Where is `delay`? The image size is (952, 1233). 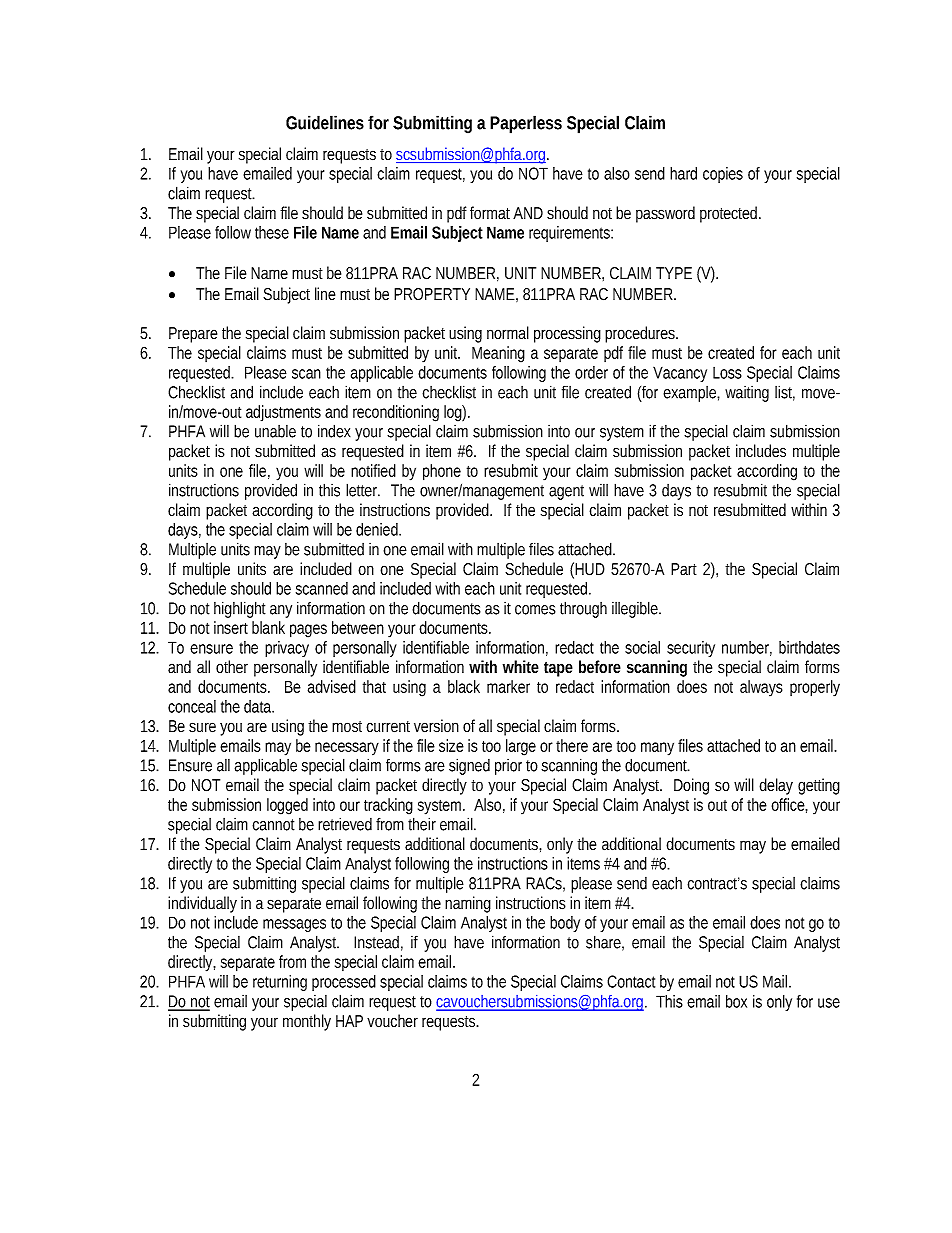
delay is located at coordinates (776, 786).
